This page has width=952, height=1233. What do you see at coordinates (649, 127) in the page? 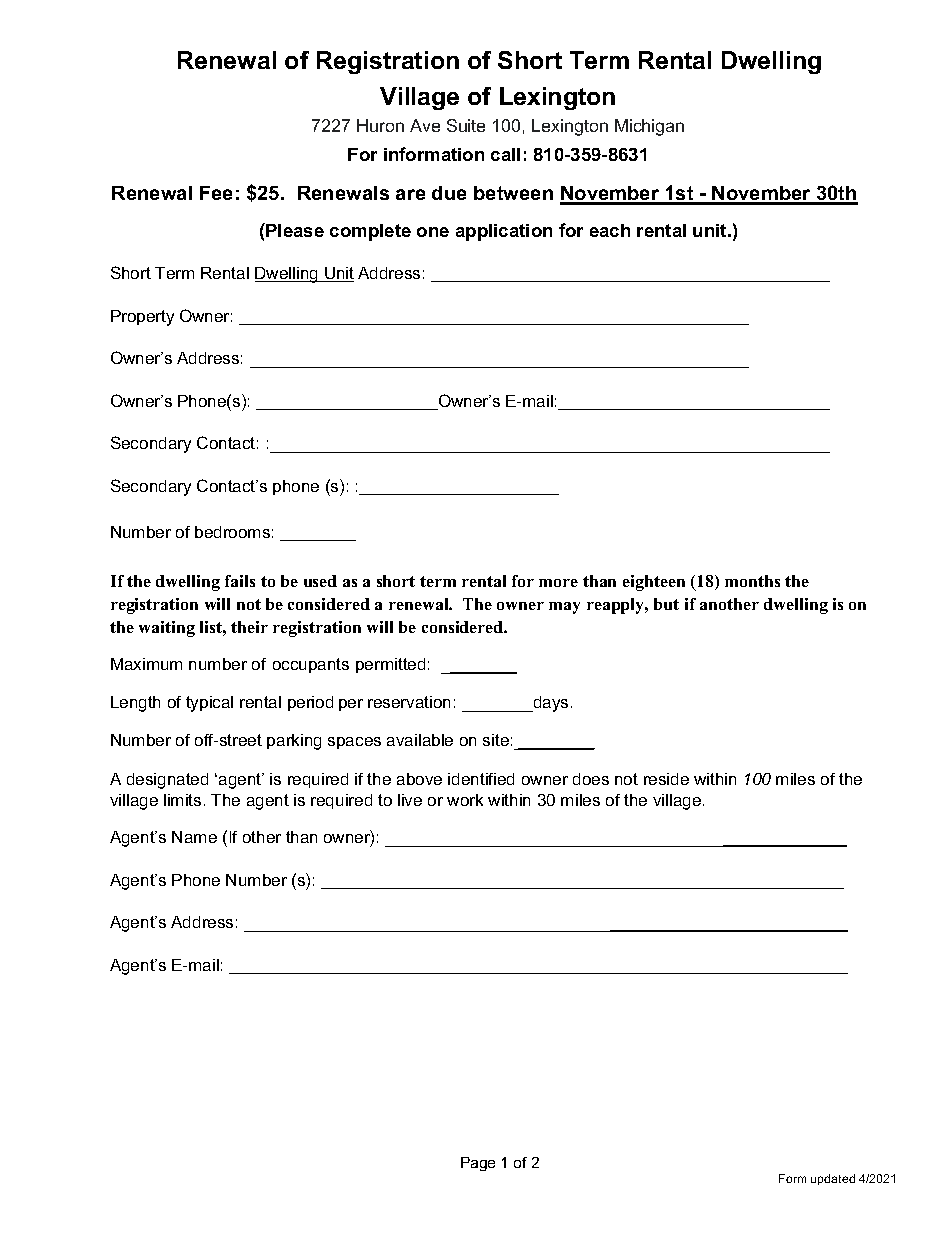
I see `Michigan` at bounding box center [649, 127].
